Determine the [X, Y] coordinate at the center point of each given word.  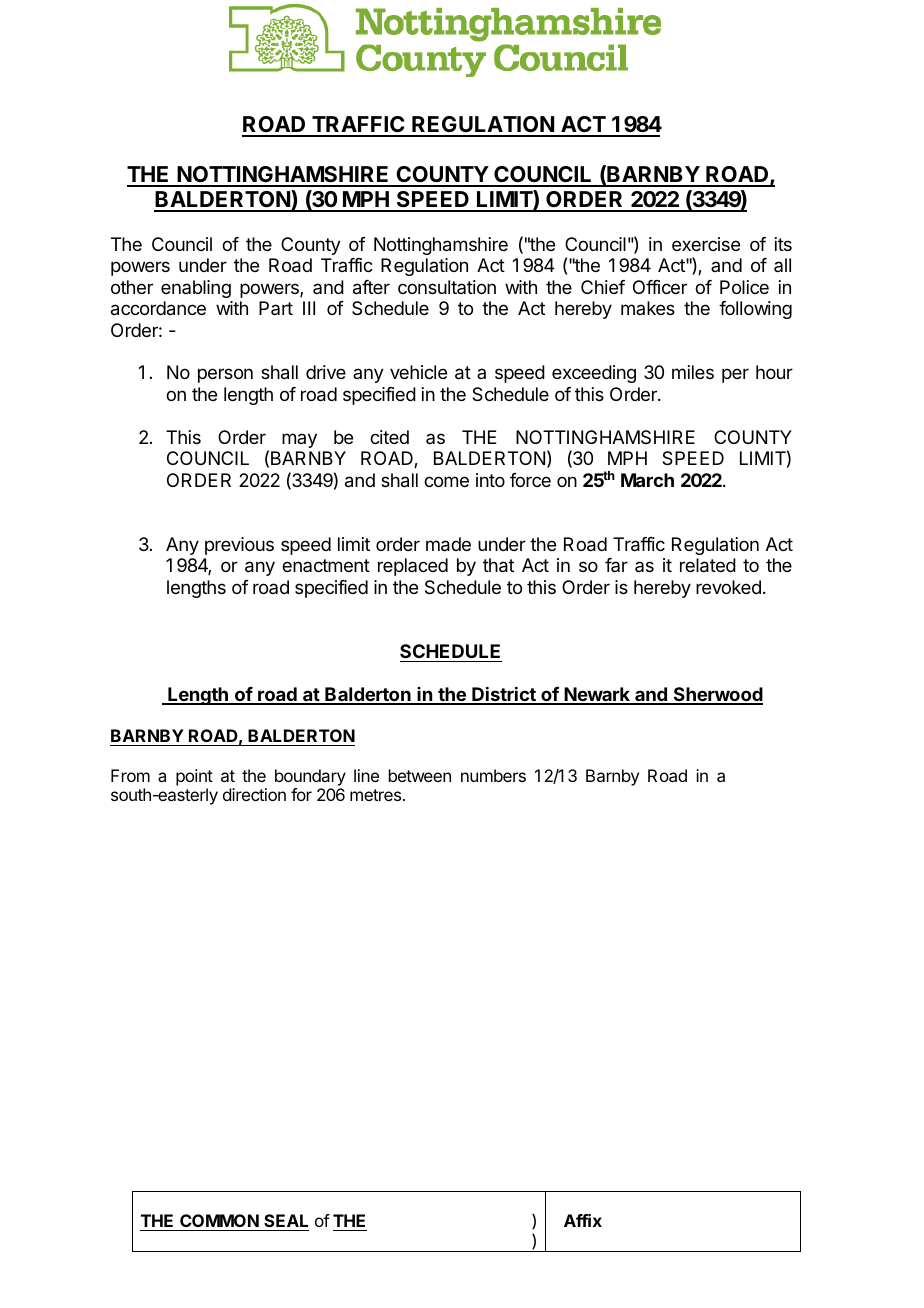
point [194, 777]
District [504, 695]
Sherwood [717, 695]
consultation [447, 287]
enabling [196, 289]
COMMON [219, 1220]
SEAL [286, 1220]
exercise [706, 244]
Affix [583, 1220]
